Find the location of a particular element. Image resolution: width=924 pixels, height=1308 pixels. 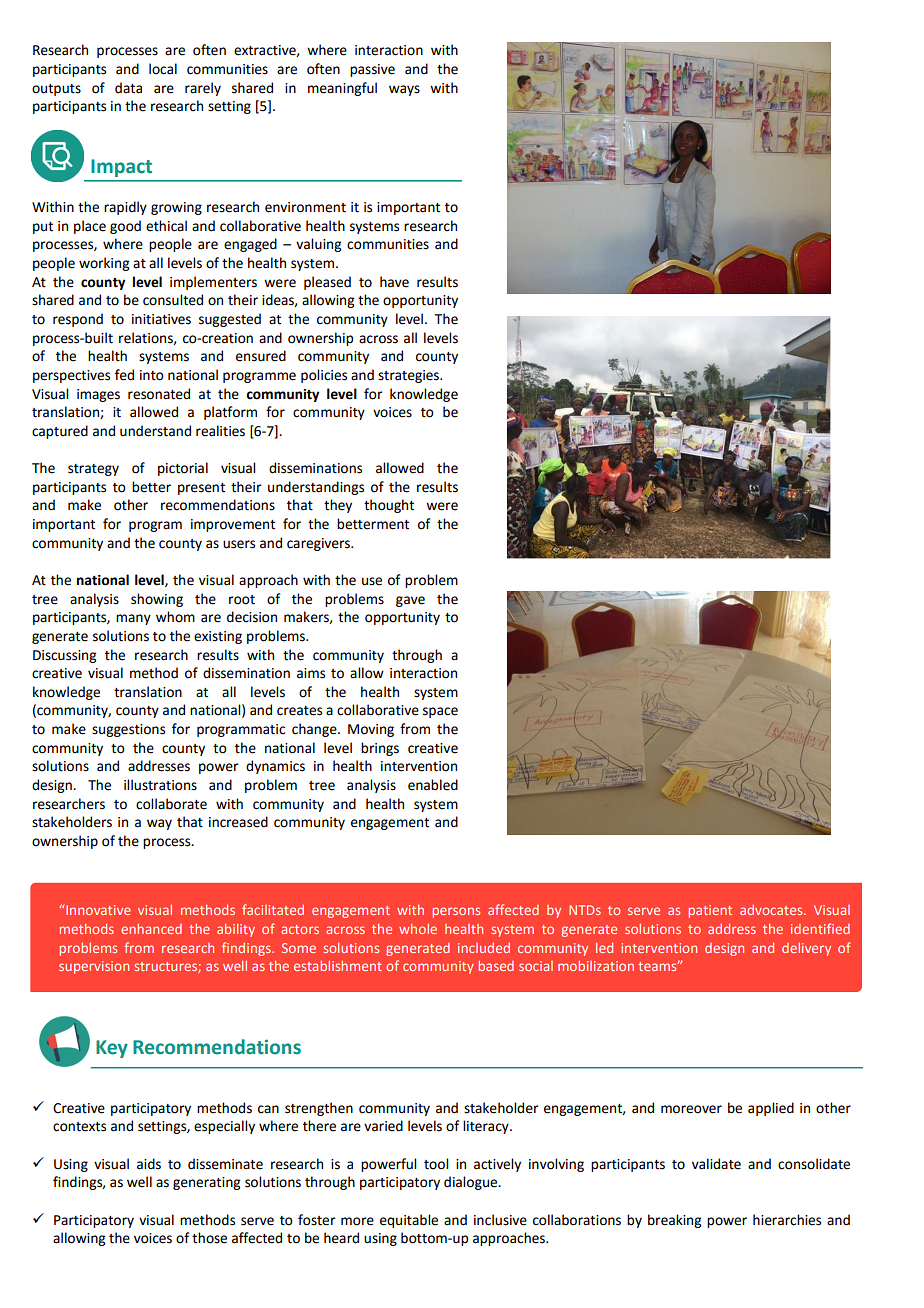

aids is located at coordinates (149, 1164).
